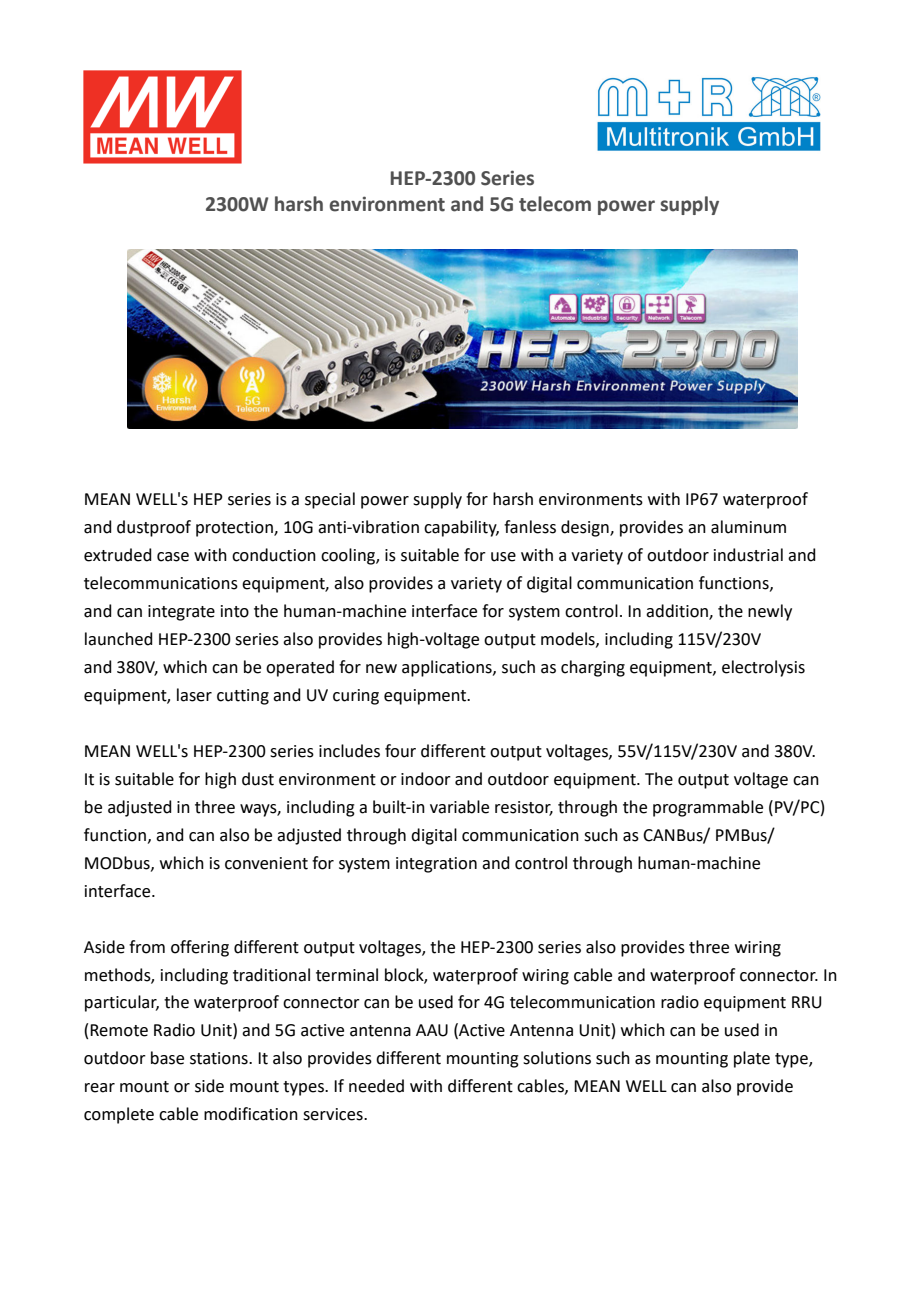  Describe the element at coordinates (748, 527) in the screenshot. I see `aluminum` at that location.
